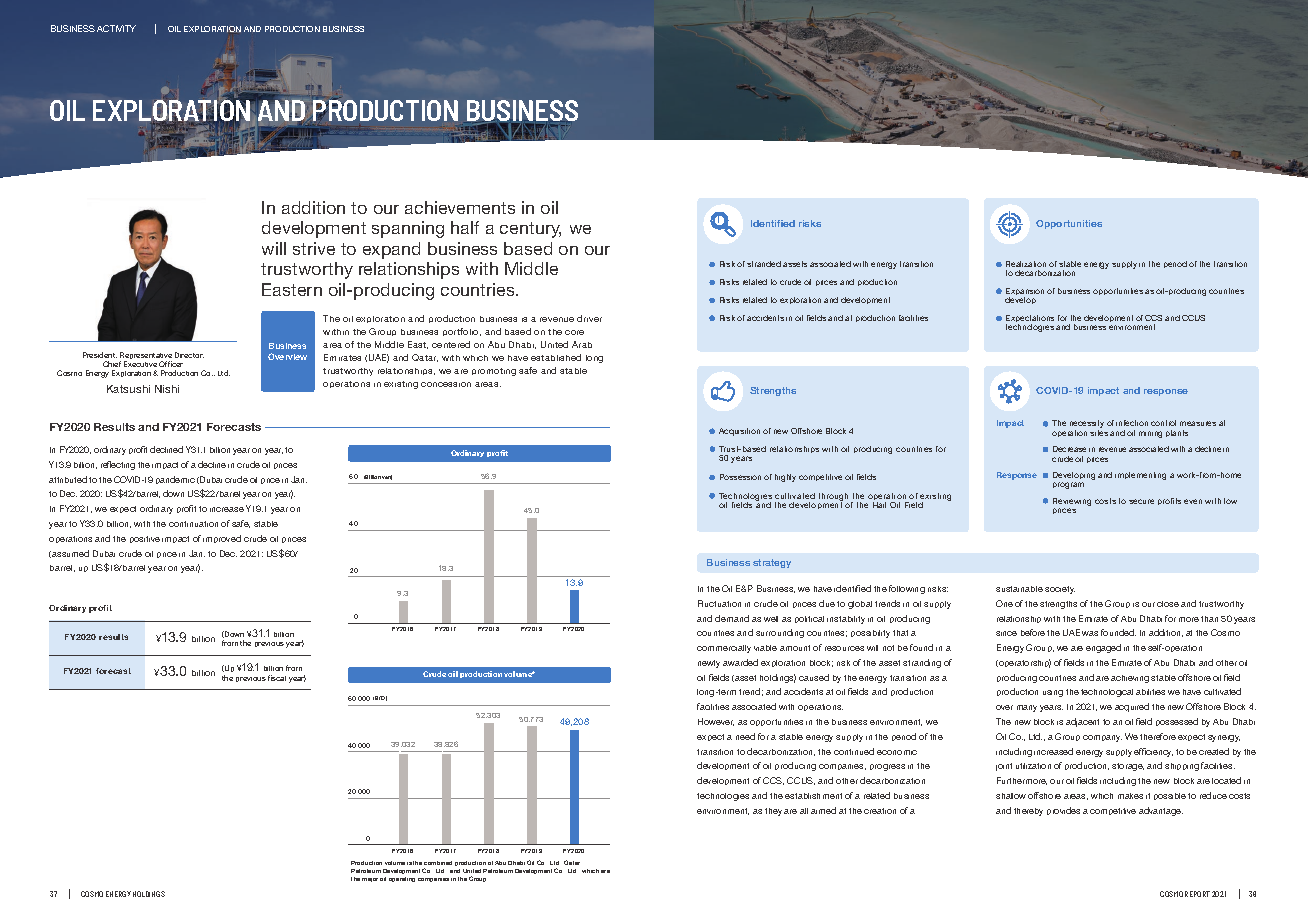 This screenshot has height=924, width=1308. Describe the element at coordinates (222, 539) in the screenshot. I see `improved` at that location.
